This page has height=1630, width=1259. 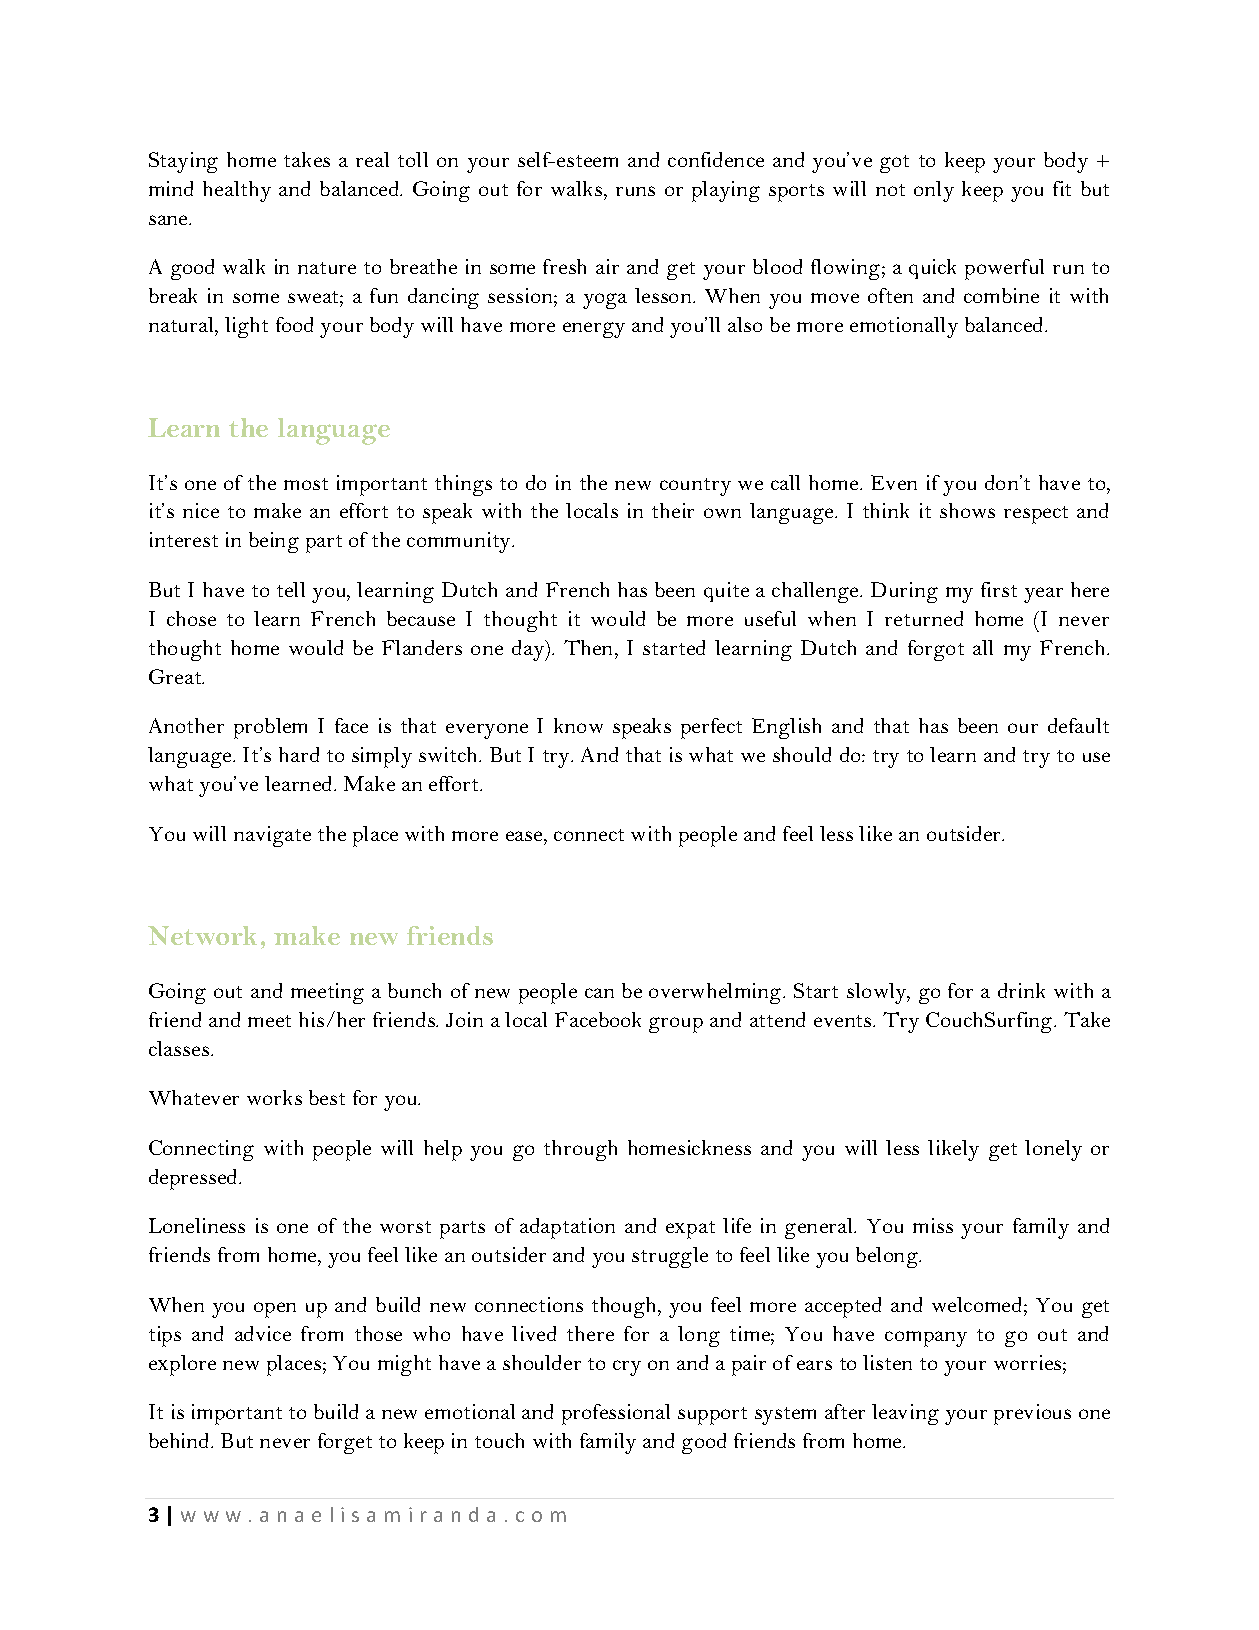 What do you see at coordinates (237, 191) in the page?
I see `healthy` at bounding box center [237, 191].
